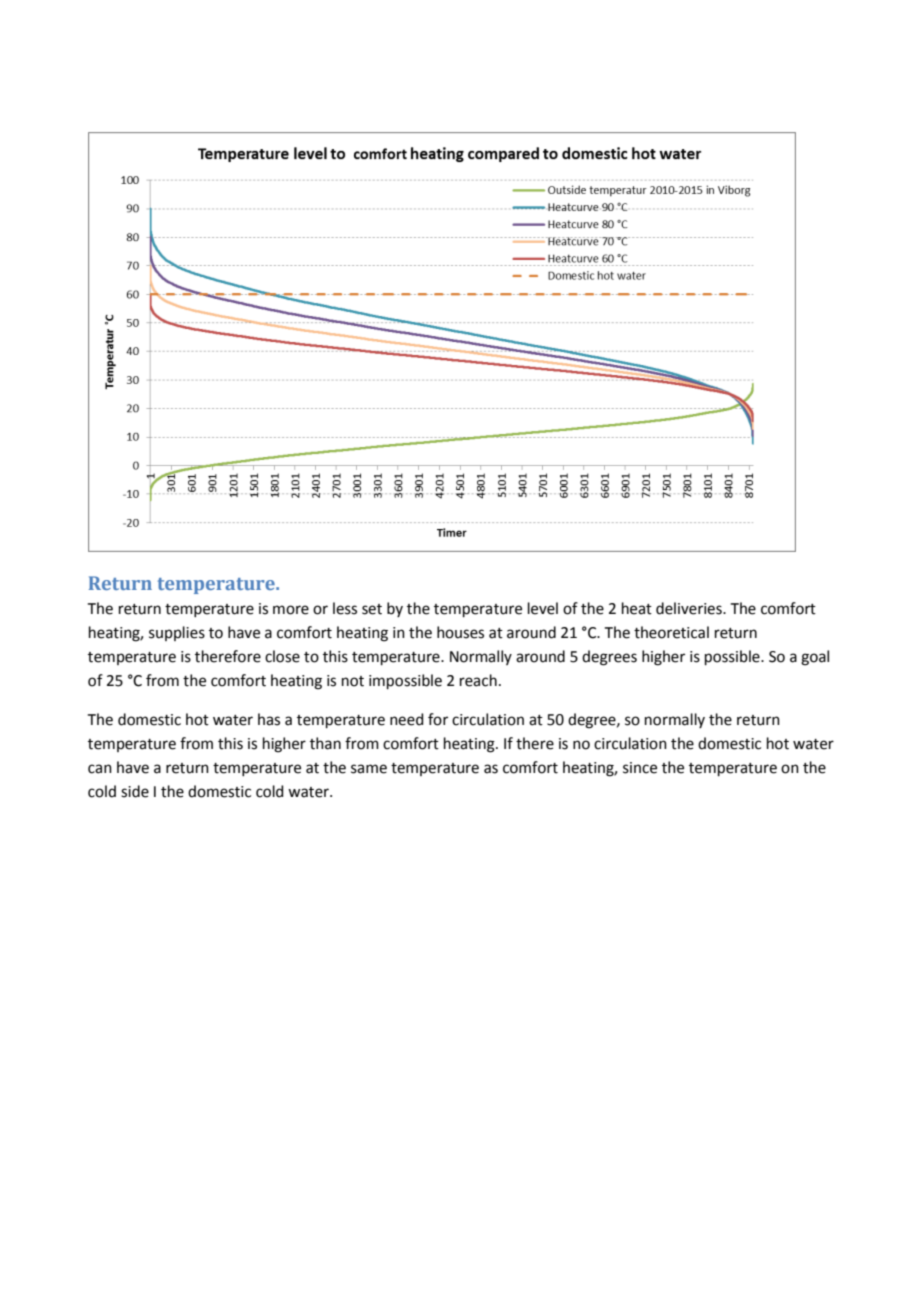 The width and height of the screenshot is (924, 1308). I want to click on theoretical, so click(671, 632).
